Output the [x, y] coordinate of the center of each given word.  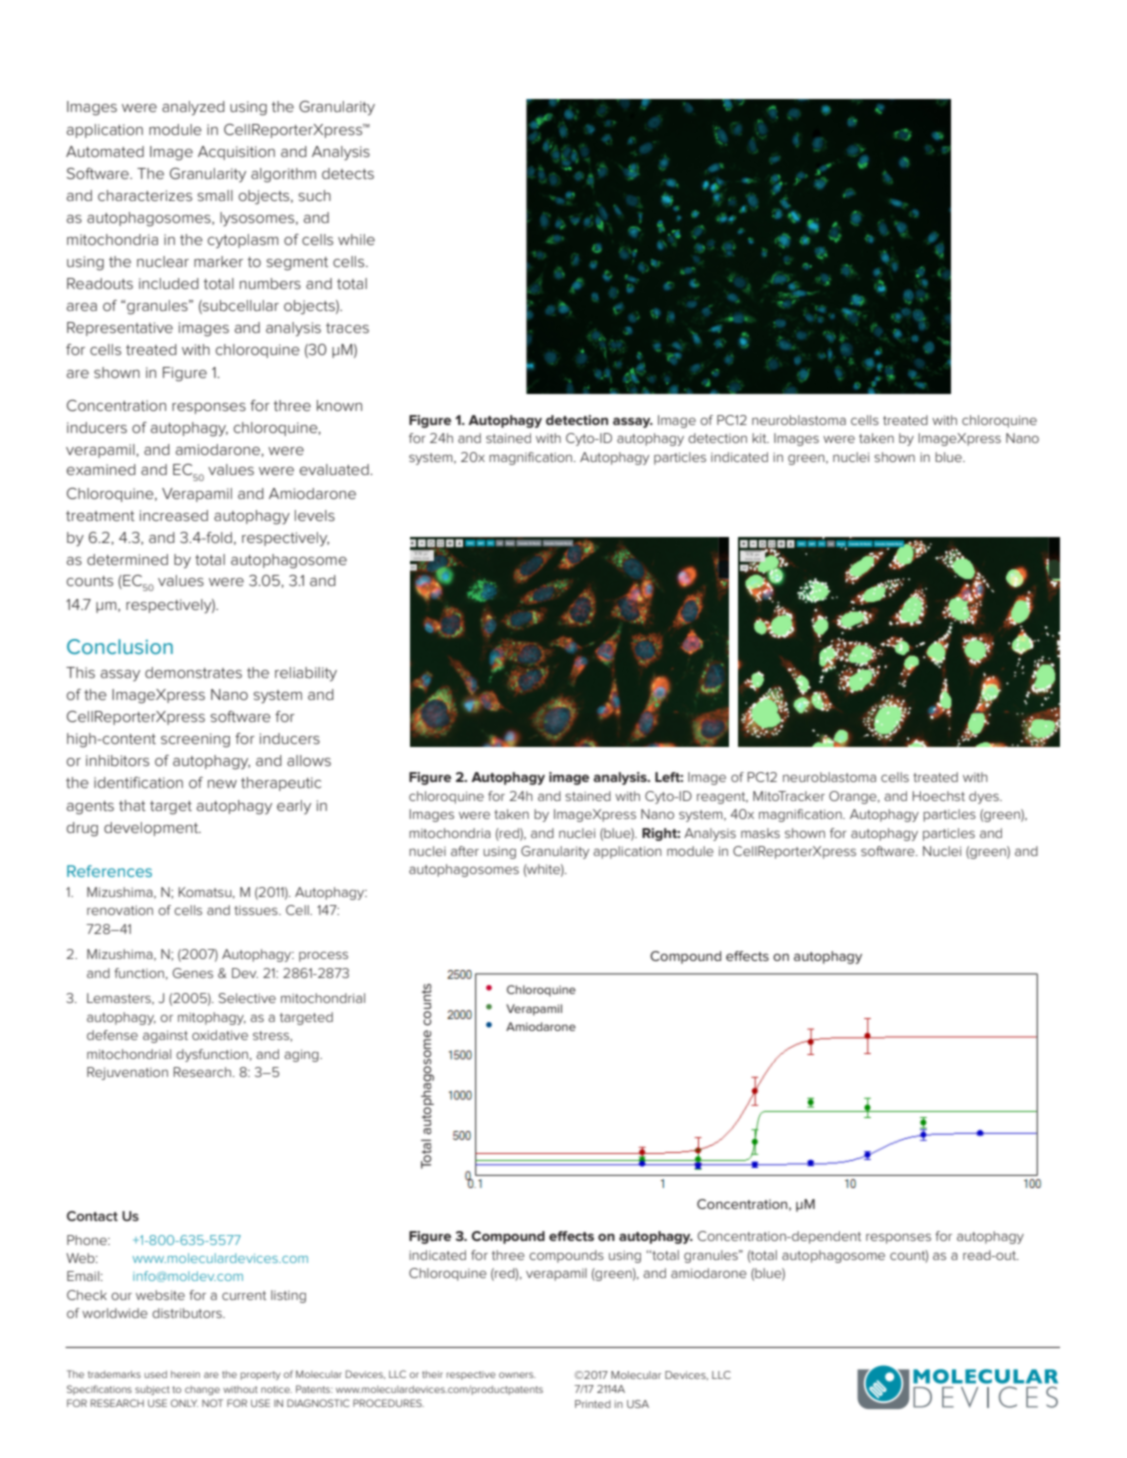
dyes [985, 797]
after [465, 851]
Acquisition [236, 153]
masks [760, 833]
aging [302, 1055]
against [165, 1036]
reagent [722, 798]
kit [760, 438]
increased [174, 515]
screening [195, 740]
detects [348, 173]
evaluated [335, 469]
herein [185, 1374]
